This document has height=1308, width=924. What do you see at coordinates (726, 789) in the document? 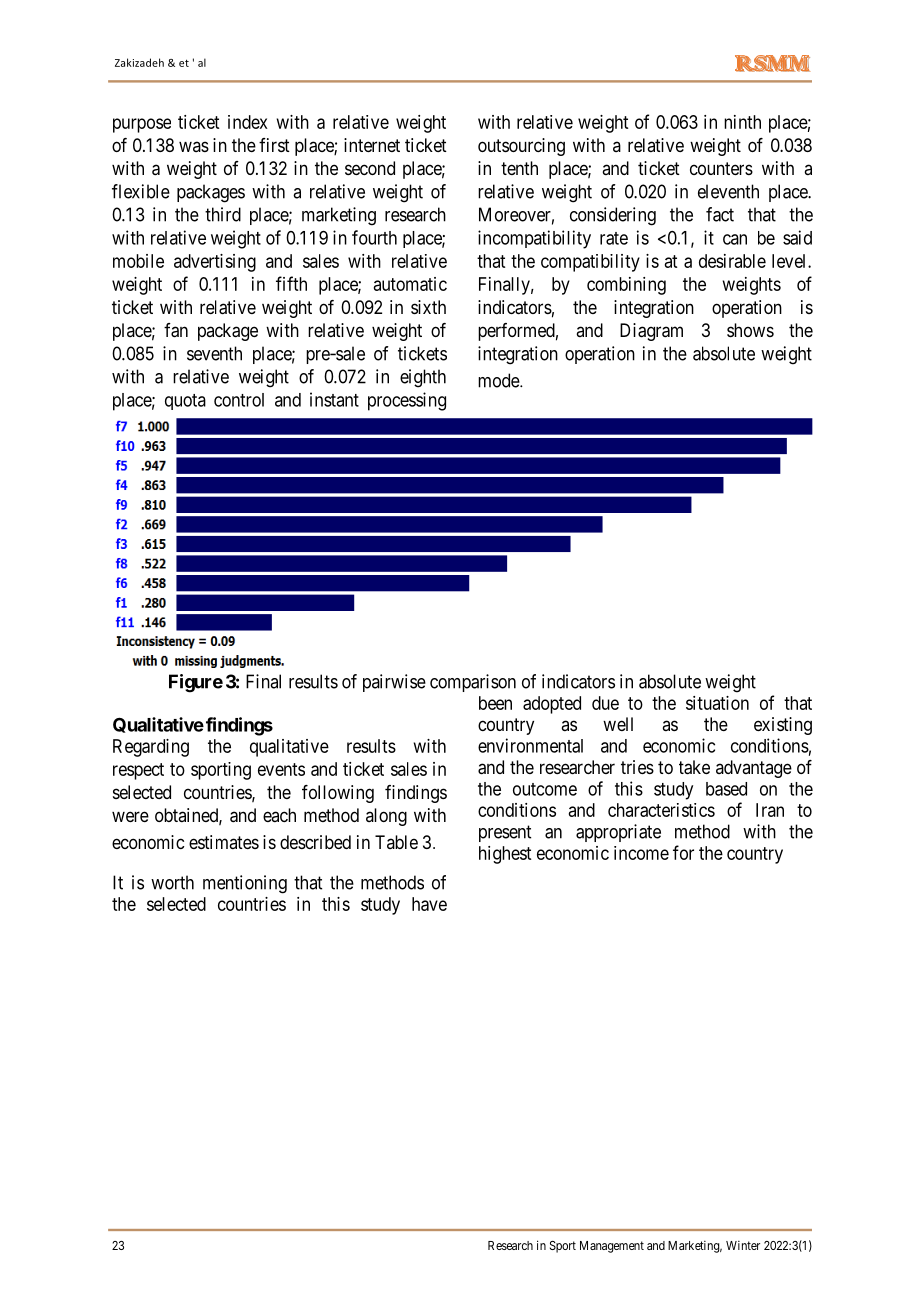
I see `based` at bounding box center [726, 789].
